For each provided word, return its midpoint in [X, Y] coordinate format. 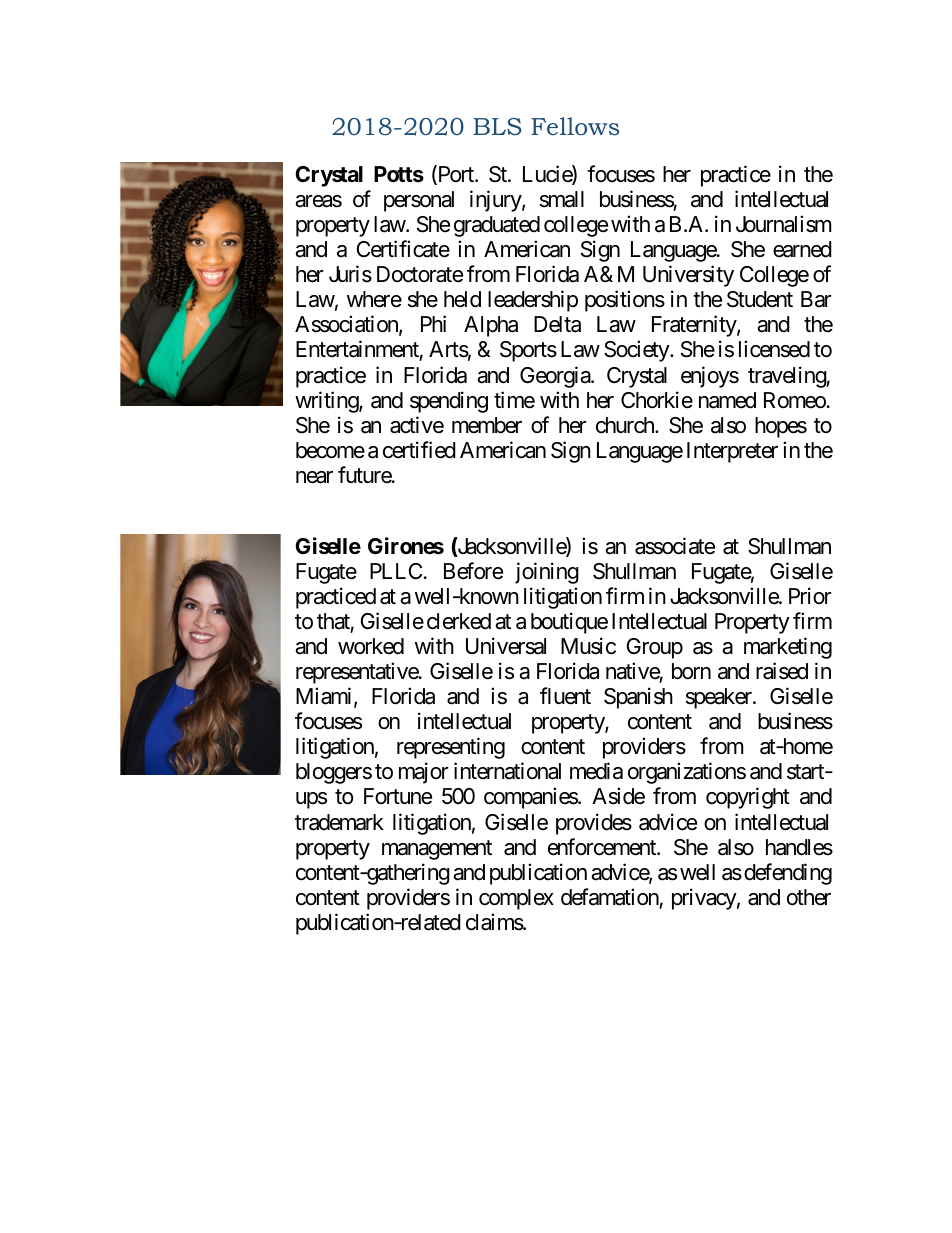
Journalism [784, 224]
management [437, 850]
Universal [506, 646]
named [727, 400]
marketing [788, 648]
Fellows [575, 126]
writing [327, 402]
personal [419, 201]
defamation [610, 897]
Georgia [556, 377]
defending [788, 874]
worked [371, 646]
